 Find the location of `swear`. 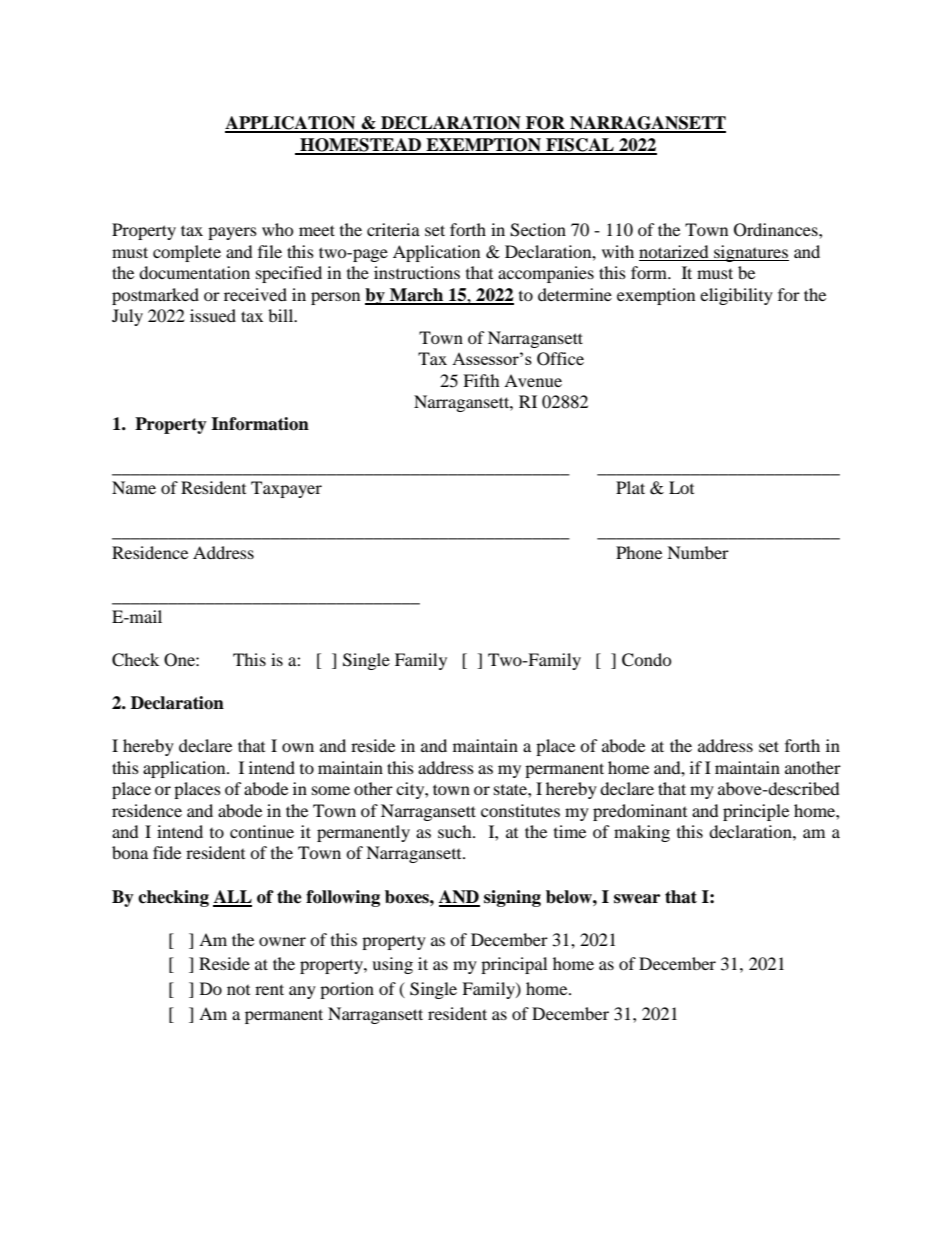

swear is located at coordinates (637, 899).
